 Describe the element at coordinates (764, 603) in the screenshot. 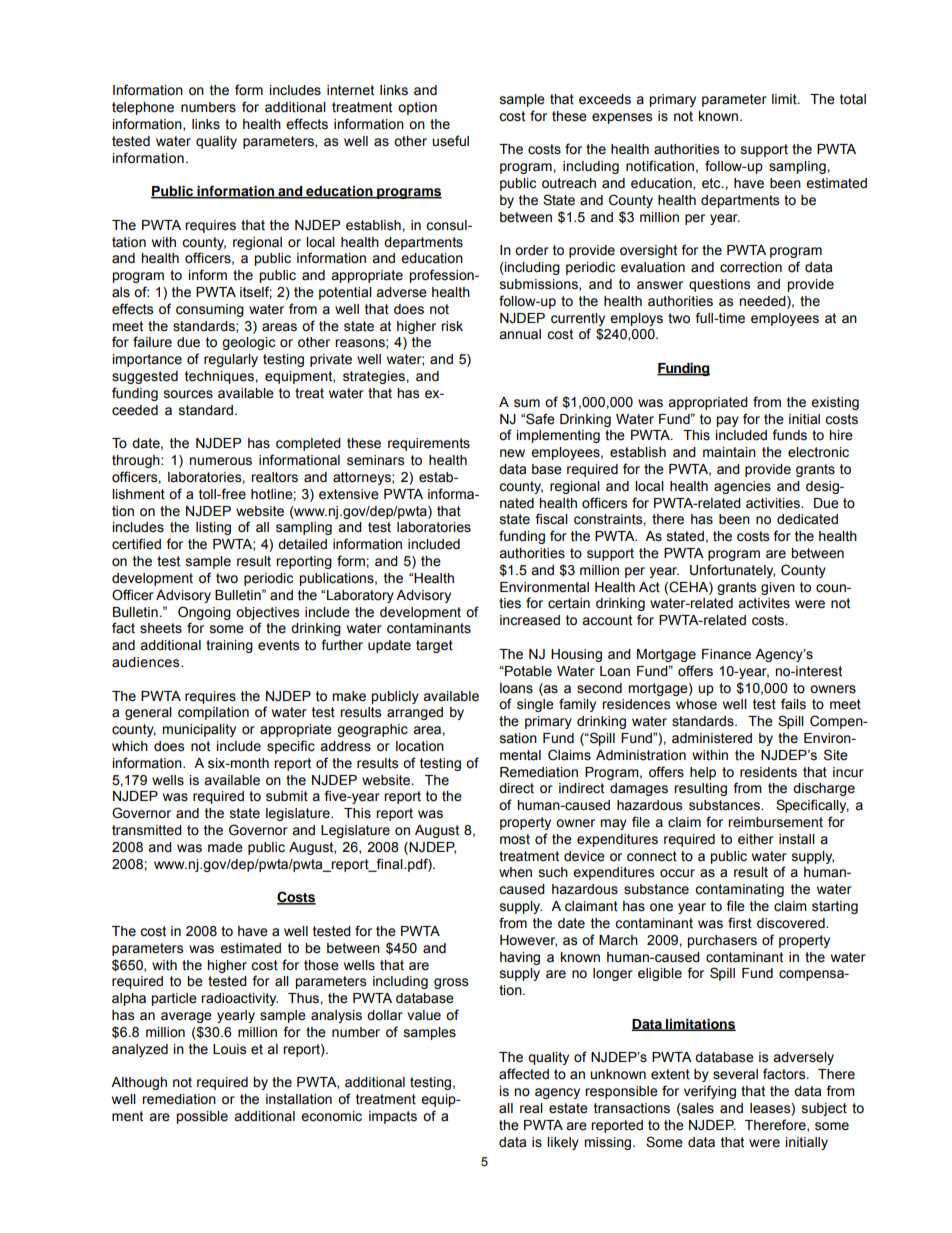

I see `activites` at that location.
